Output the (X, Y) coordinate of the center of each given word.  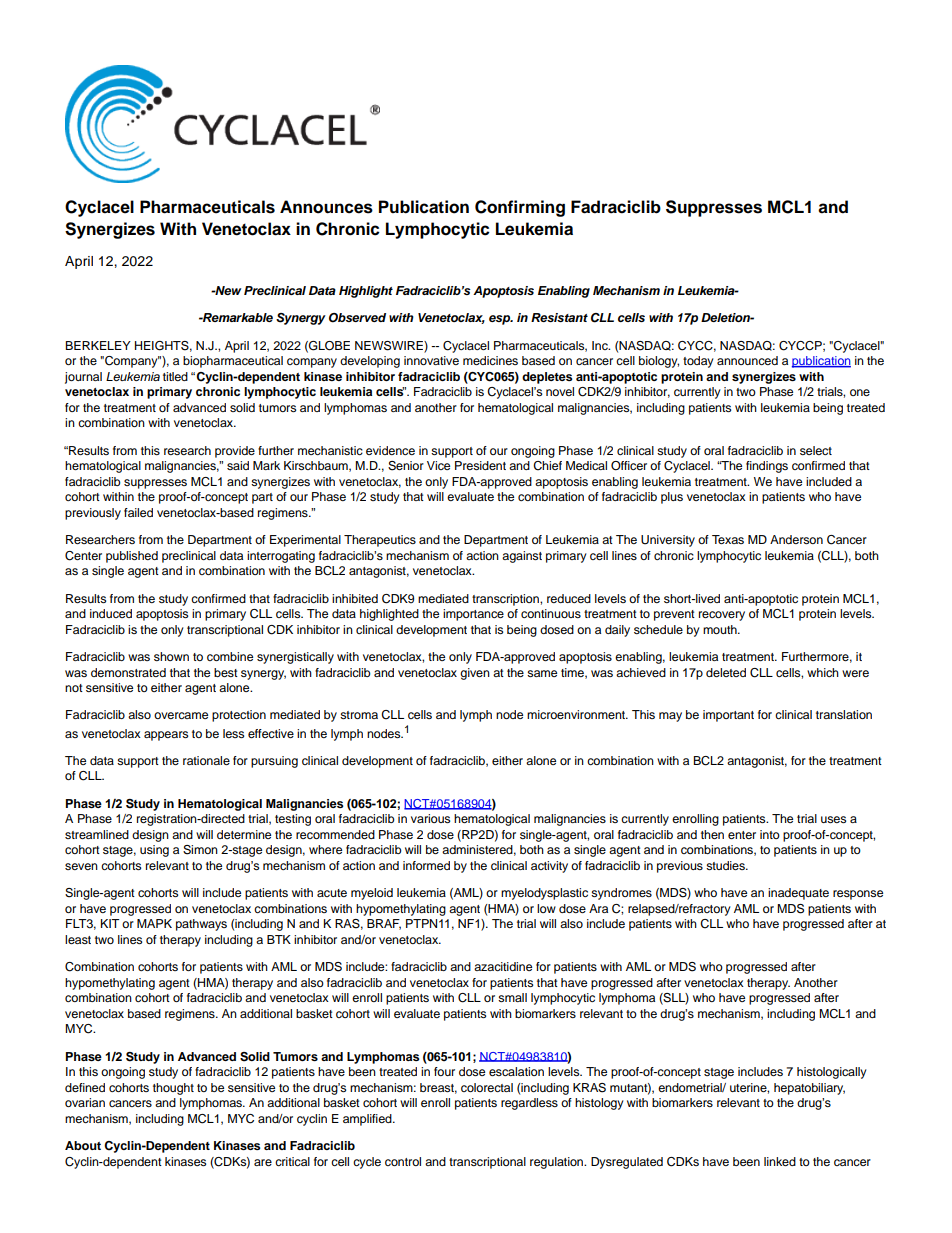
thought (173, 1089)
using (154, 851)
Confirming (520, 208)
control (403, 1161)
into (770, 834)
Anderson (796, 539)
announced (747, 360)
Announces (326, 207)
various (430, 818)
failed (138, 512)
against (522, 557)
